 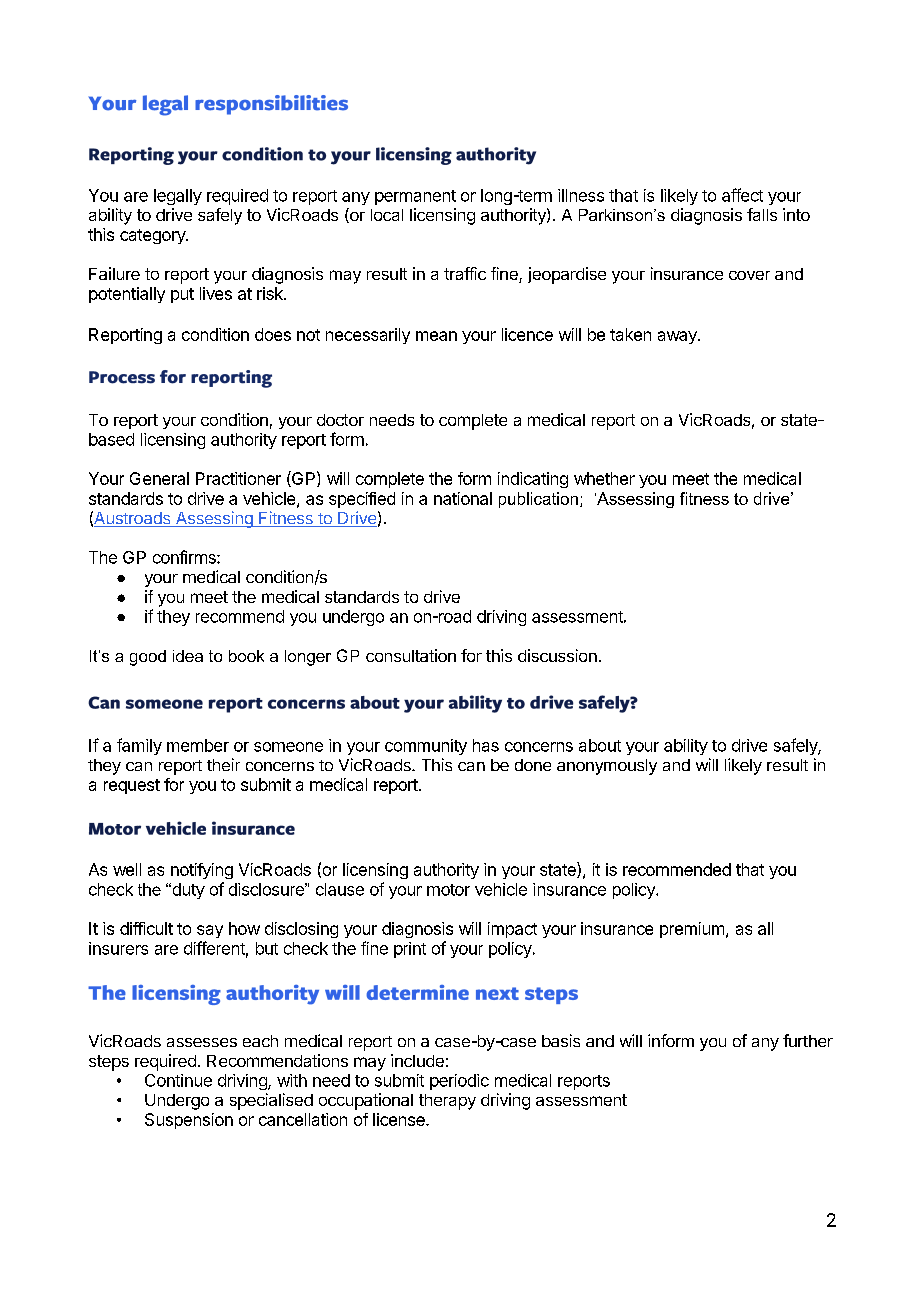 What do you see at coordinates (607, 767) in the screenshot?
I see `anonymously` at bounding box center [607, 767].
